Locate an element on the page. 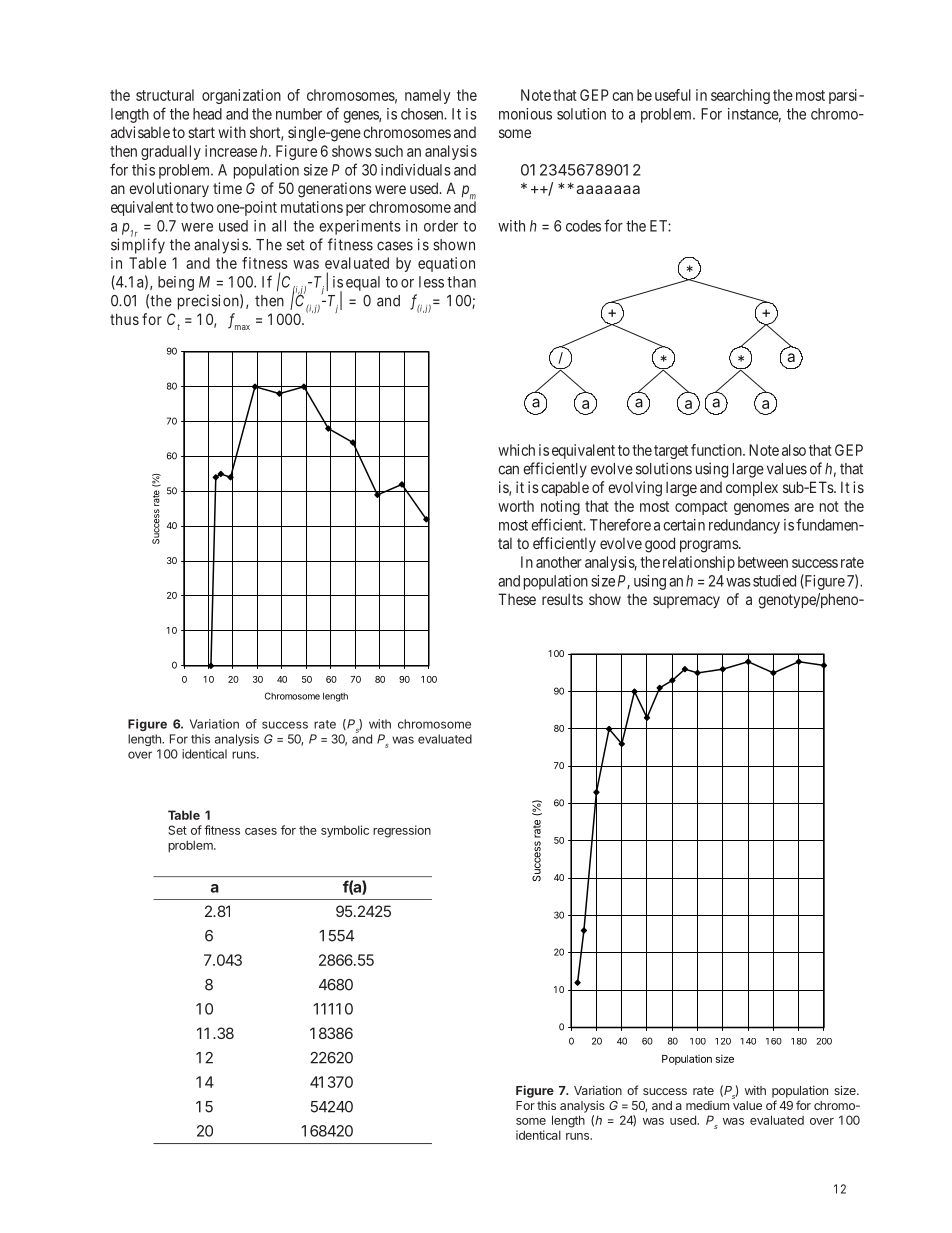 Image resolution: width=952 pixels, height=1233 pixels. namely is located at coordinates (427, 96).
